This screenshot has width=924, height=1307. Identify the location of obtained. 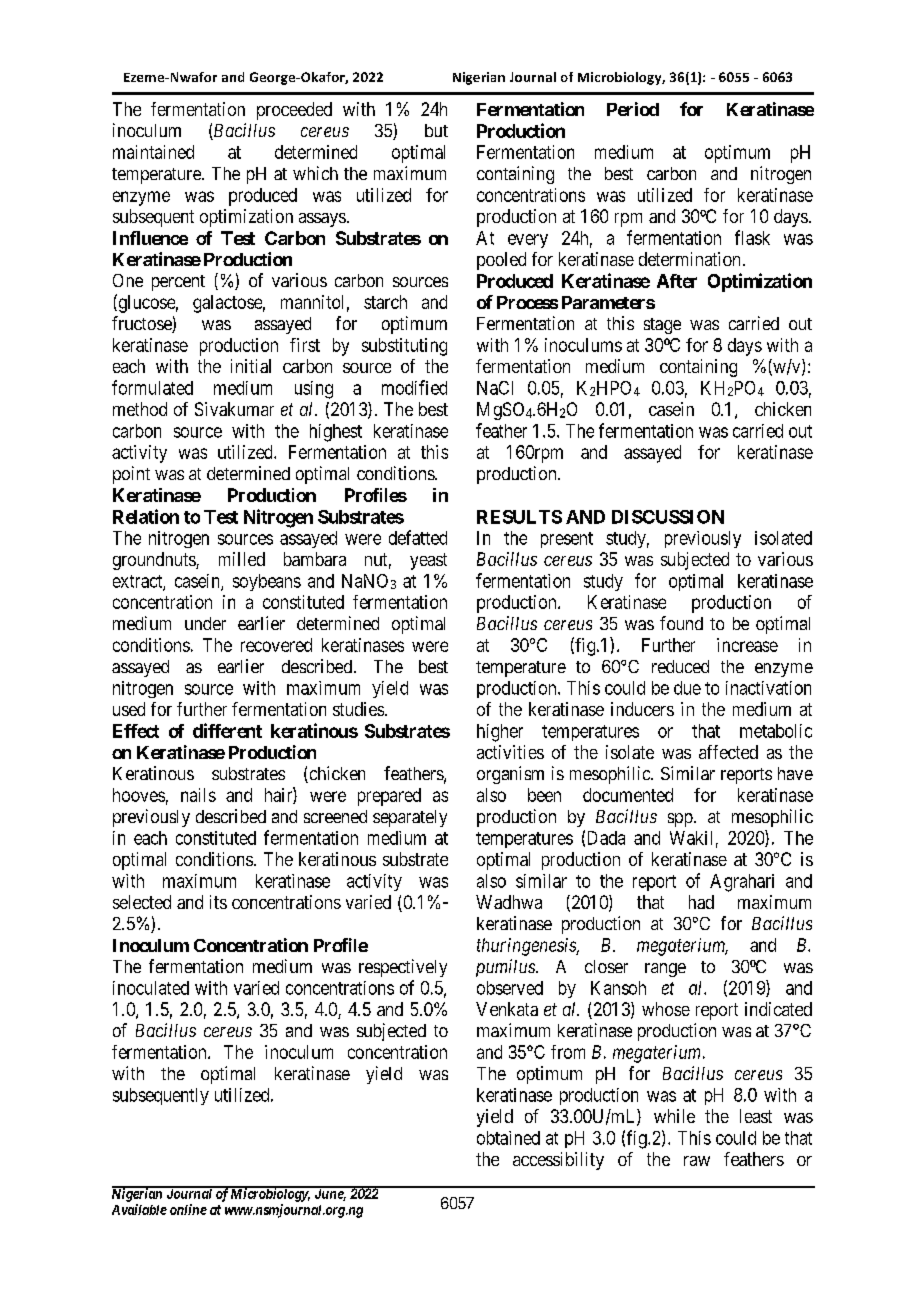
(508, 1138).
